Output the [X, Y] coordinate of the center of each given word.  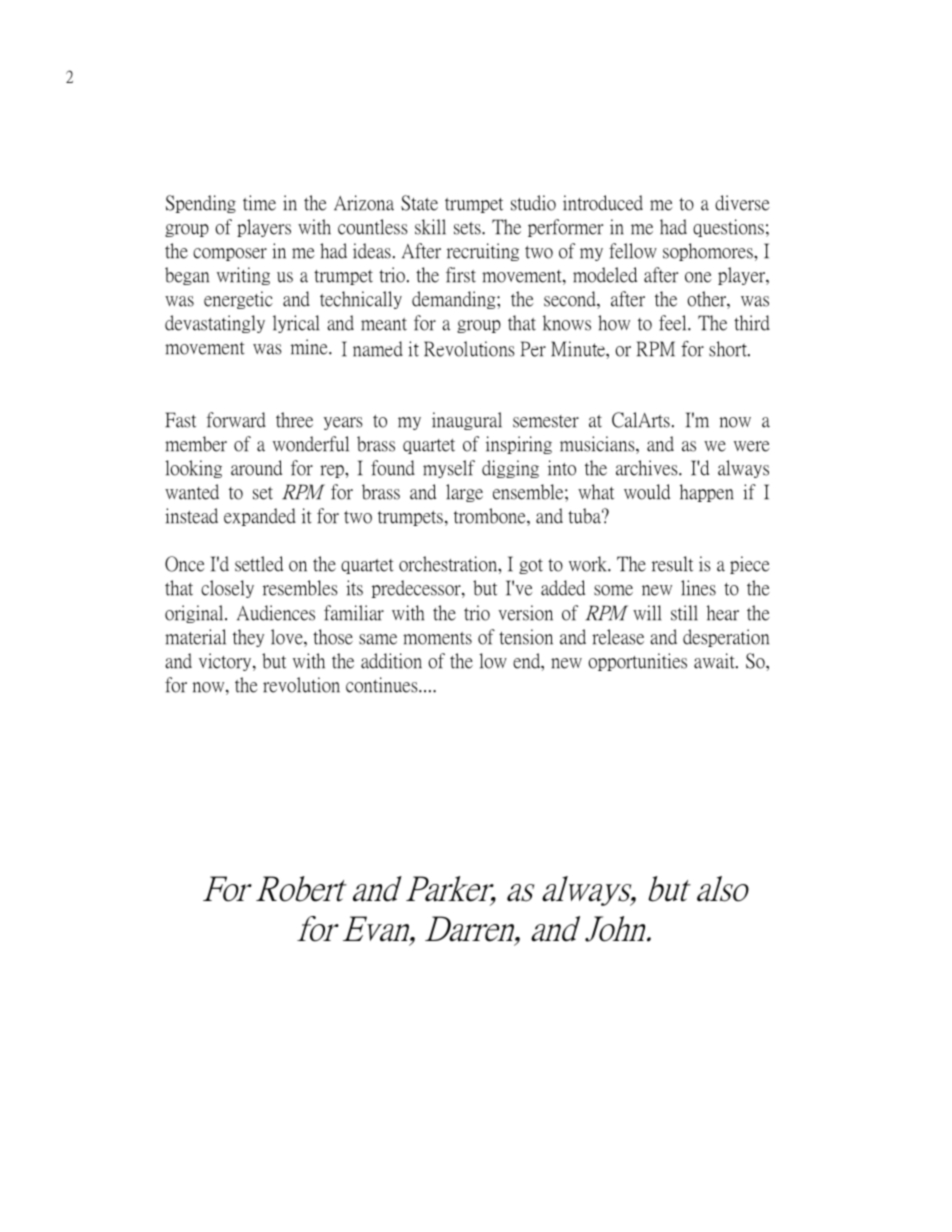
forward [236, 424]
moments [438, 641]
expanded [260, 520]
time [260, 207]
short [729, 349]
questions [728, 231]
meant [384, 327]
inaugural [467, 424]
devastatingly [214, 327]
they [248, 641]
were [752, 448]
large [464, 496]
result [672, 568]
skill [430, 231]
